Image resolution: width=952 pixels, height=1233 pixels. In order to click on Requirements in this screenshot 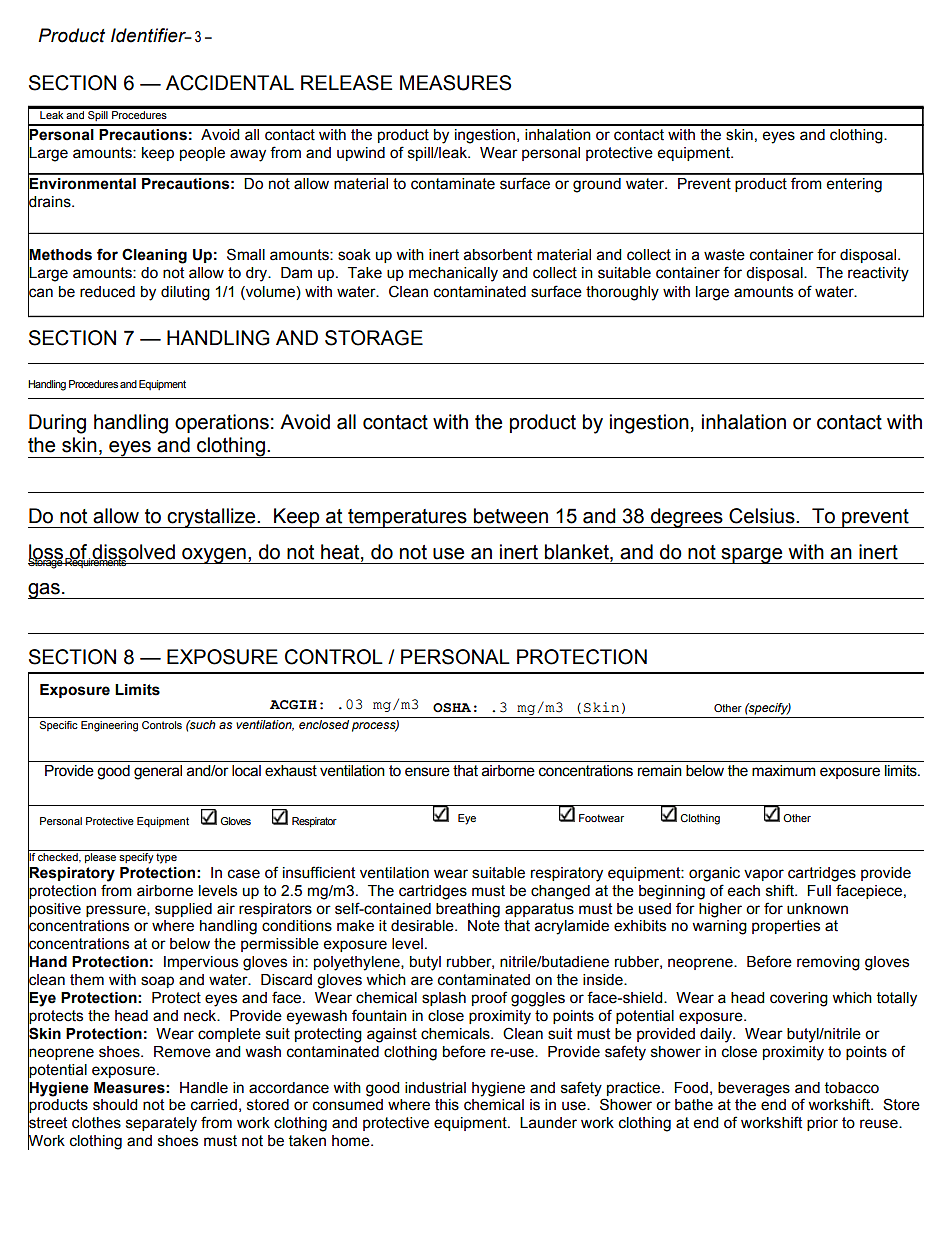, I will do `click(96, 562)`.
